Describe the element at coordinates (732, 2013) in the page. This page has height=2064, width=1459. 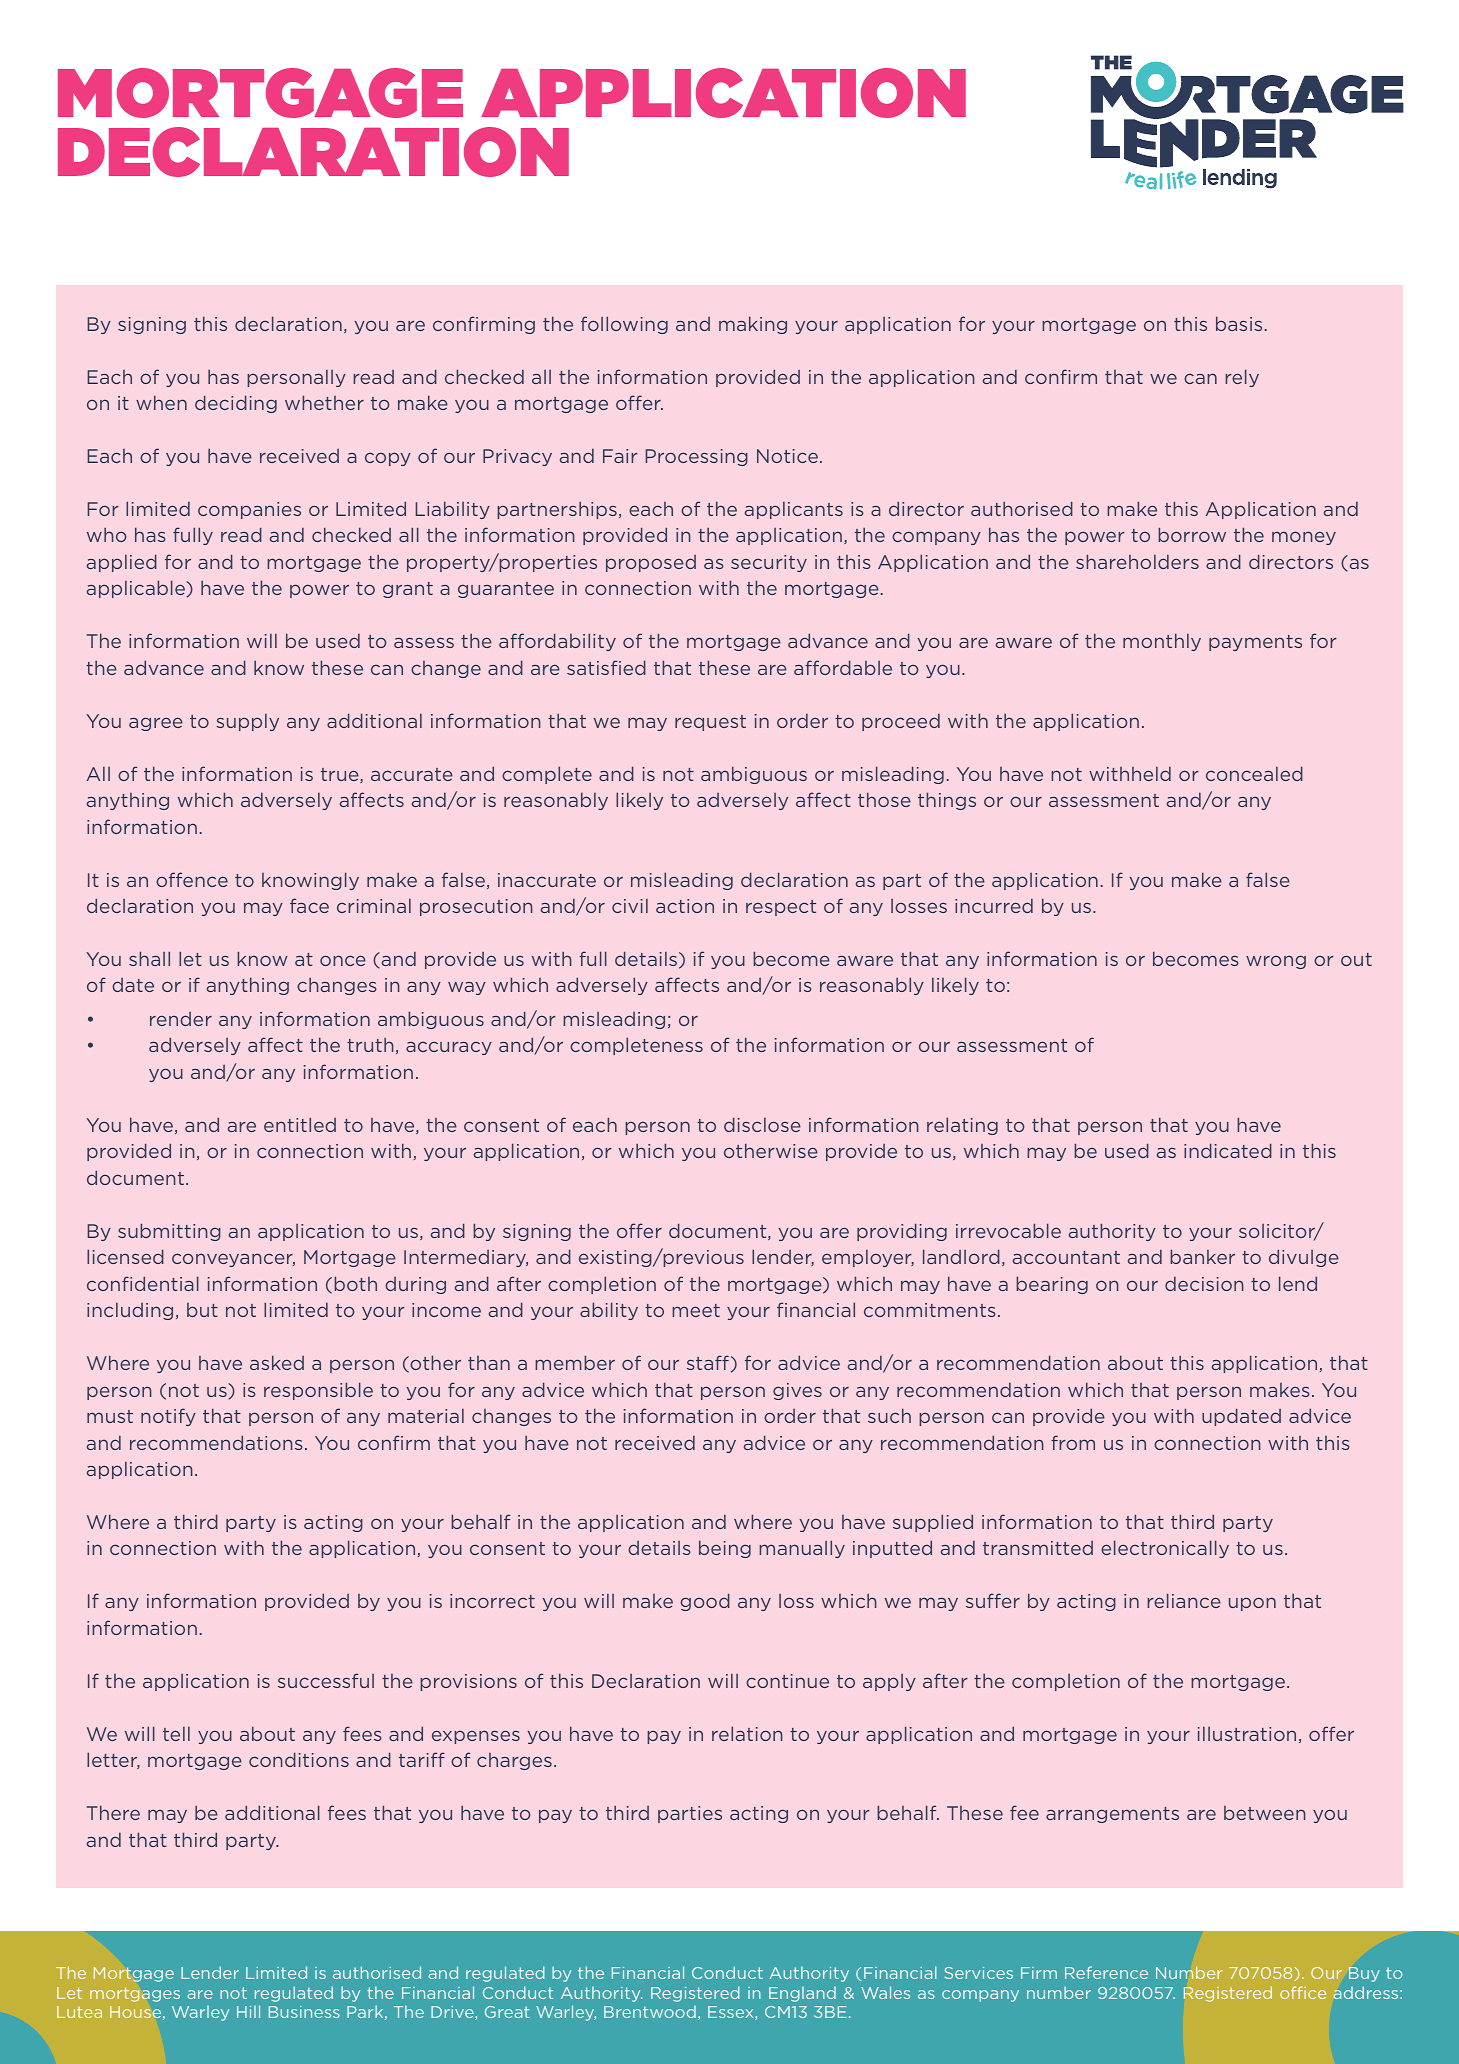
I see `Essex` at that location.
